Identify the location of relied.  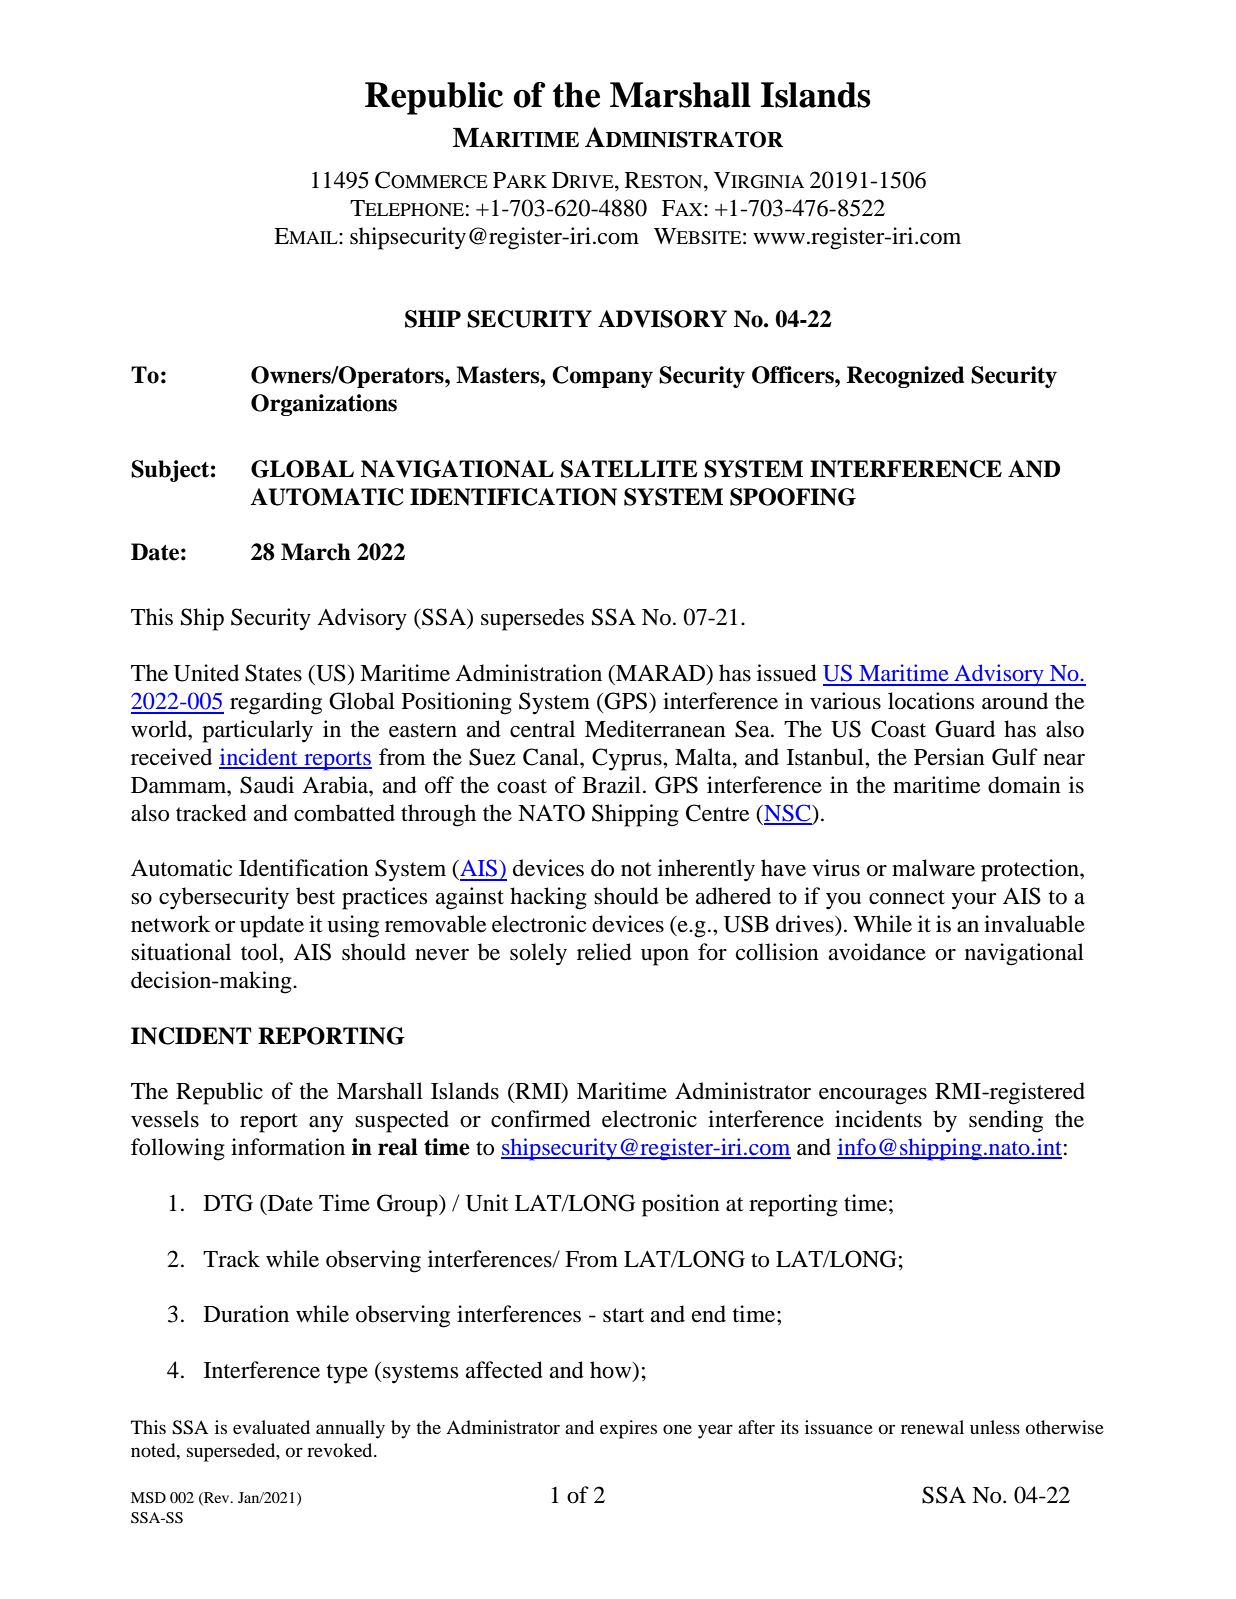
(604, 952).
